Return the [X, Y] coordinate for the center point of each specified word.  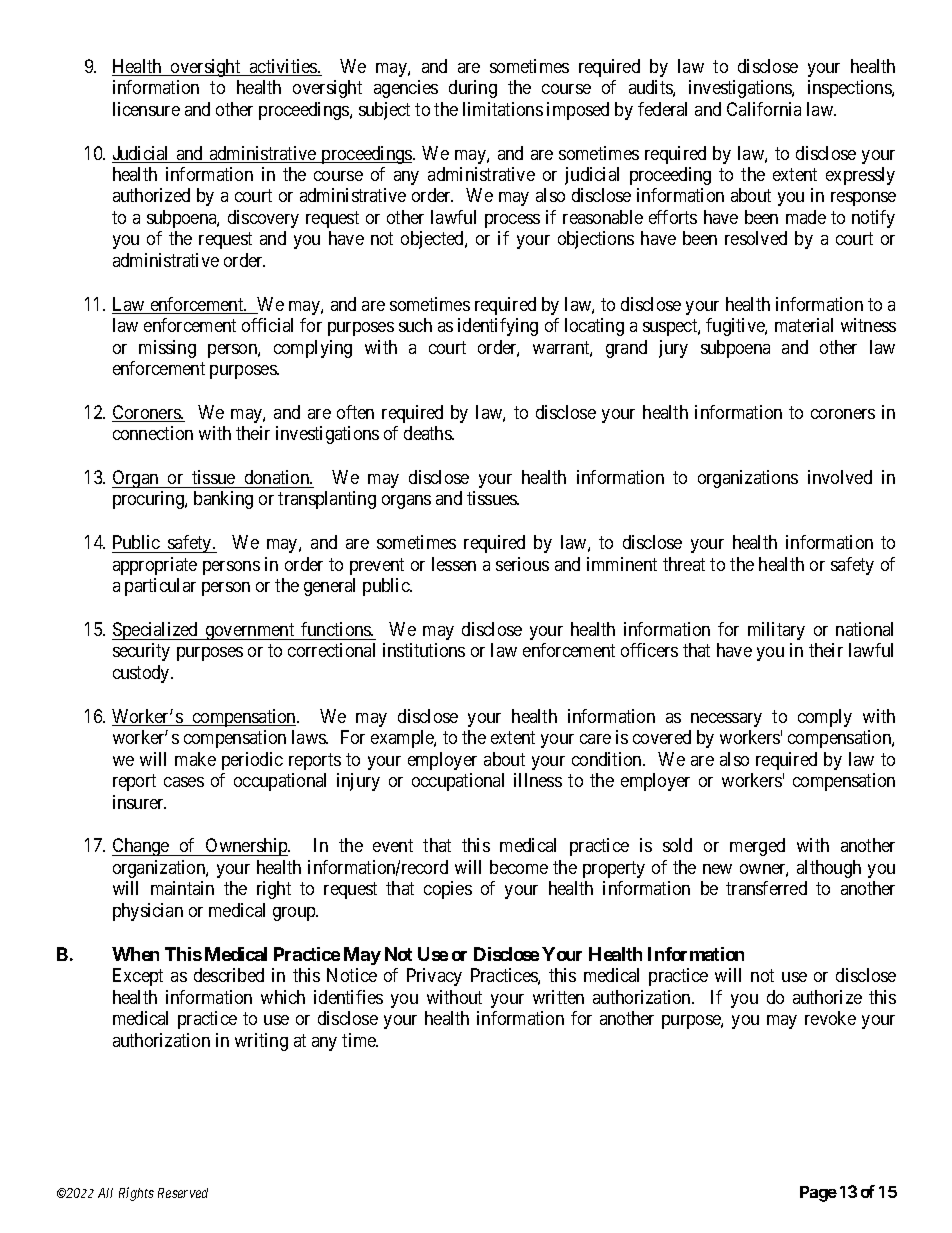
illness [538, 780]
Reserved [183, 1193]
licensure [146, 109]
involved [840, 477]
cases [184, 782]
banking [223, 500]
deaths [428, 433]
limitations [503, 109]
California [764, 109]
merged [757, 847]
